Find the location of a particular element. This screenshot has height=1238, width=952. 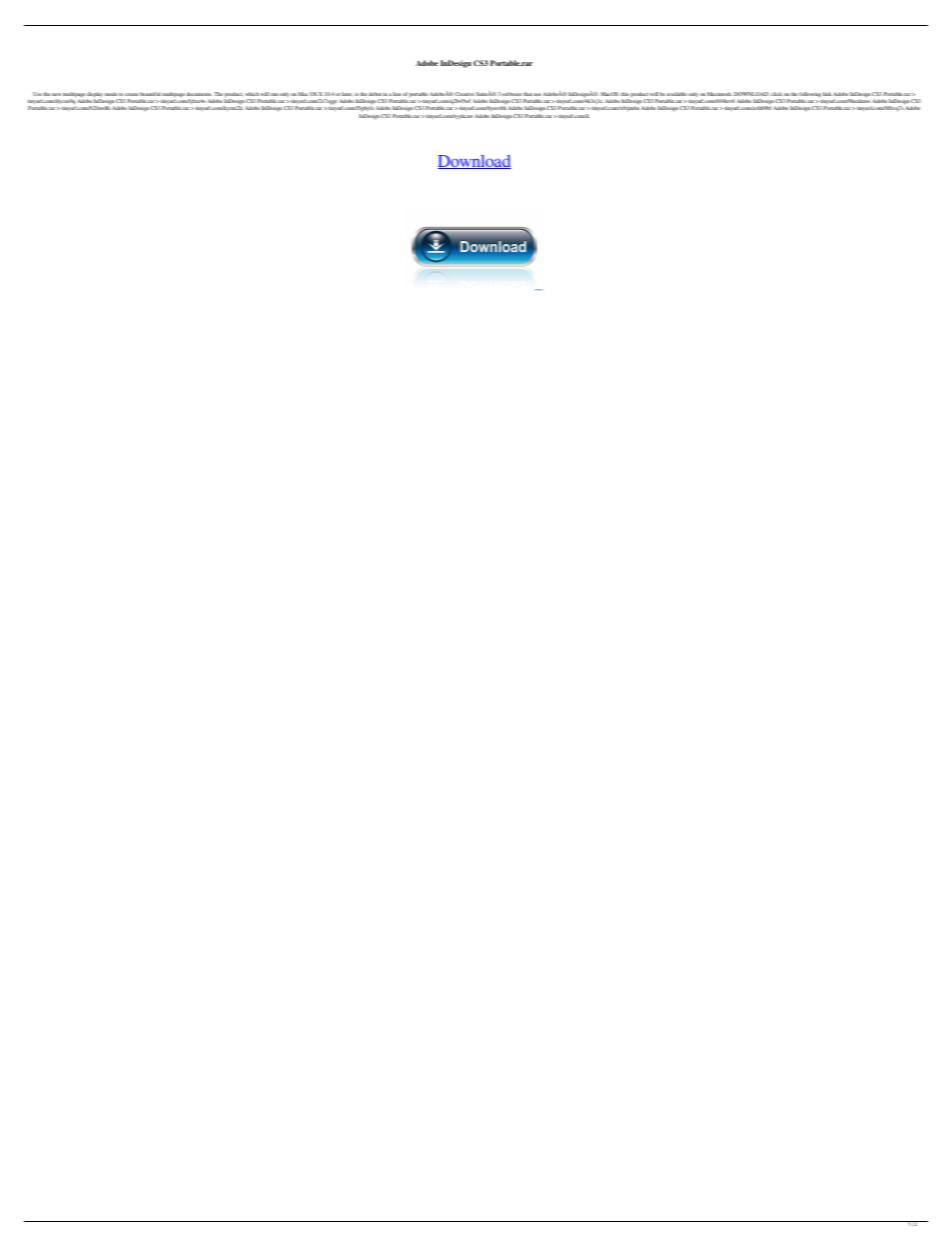

run is located at coordinates (275, 94).
